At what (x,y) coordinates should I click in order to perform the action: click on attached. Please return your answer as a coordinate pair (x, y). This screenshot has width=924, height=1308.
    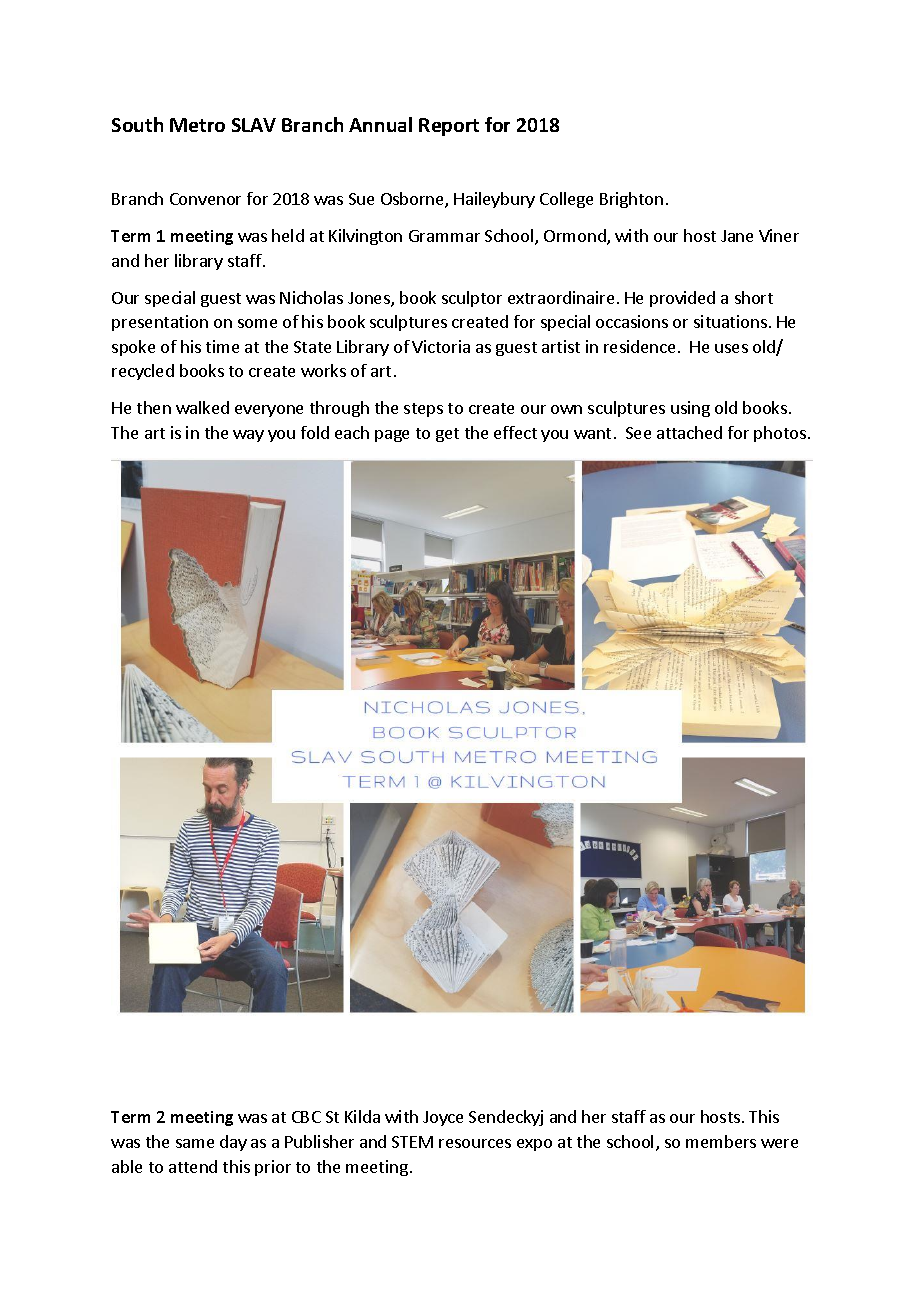
    Looking at the image, I should click on (689, 432).
